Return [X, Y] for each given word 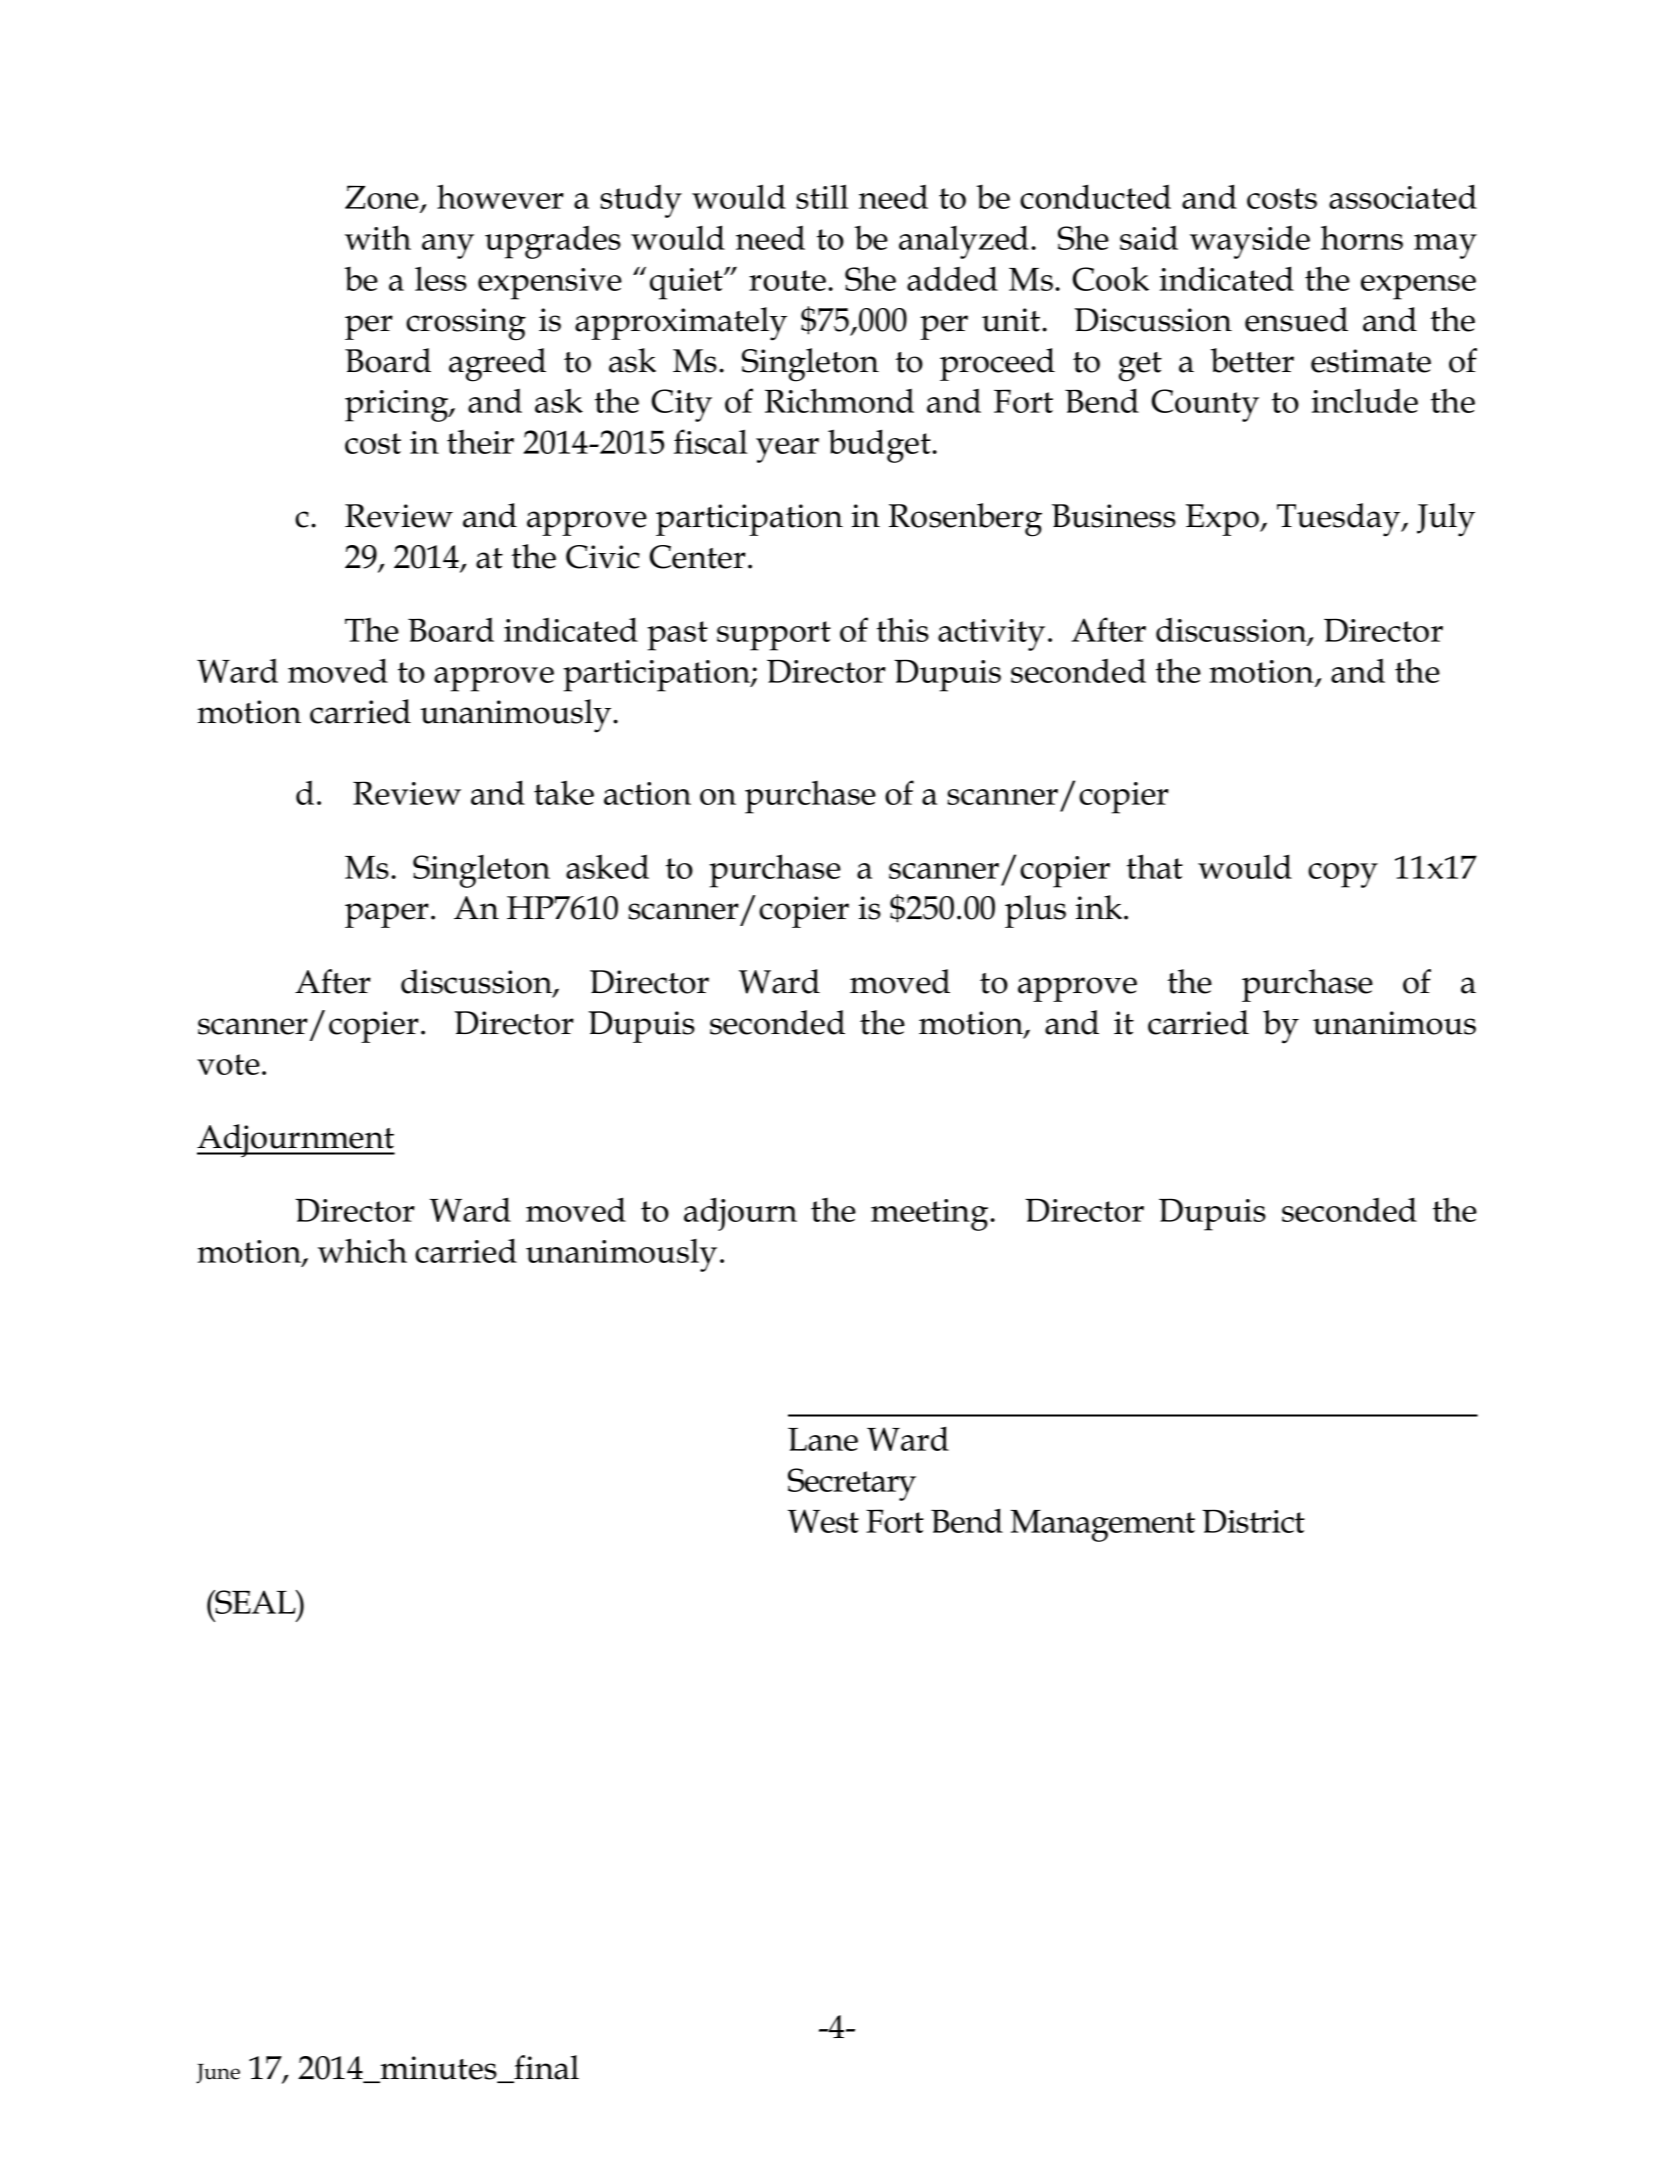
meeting [931, 1215]
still [822, 196]
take [564, 792]
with [378, 237]
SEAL [255, 1602]
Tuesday [1340, 520]
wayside [1250, 242]
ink [1100, 907]
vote [228, 1064]
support [774, 636]
